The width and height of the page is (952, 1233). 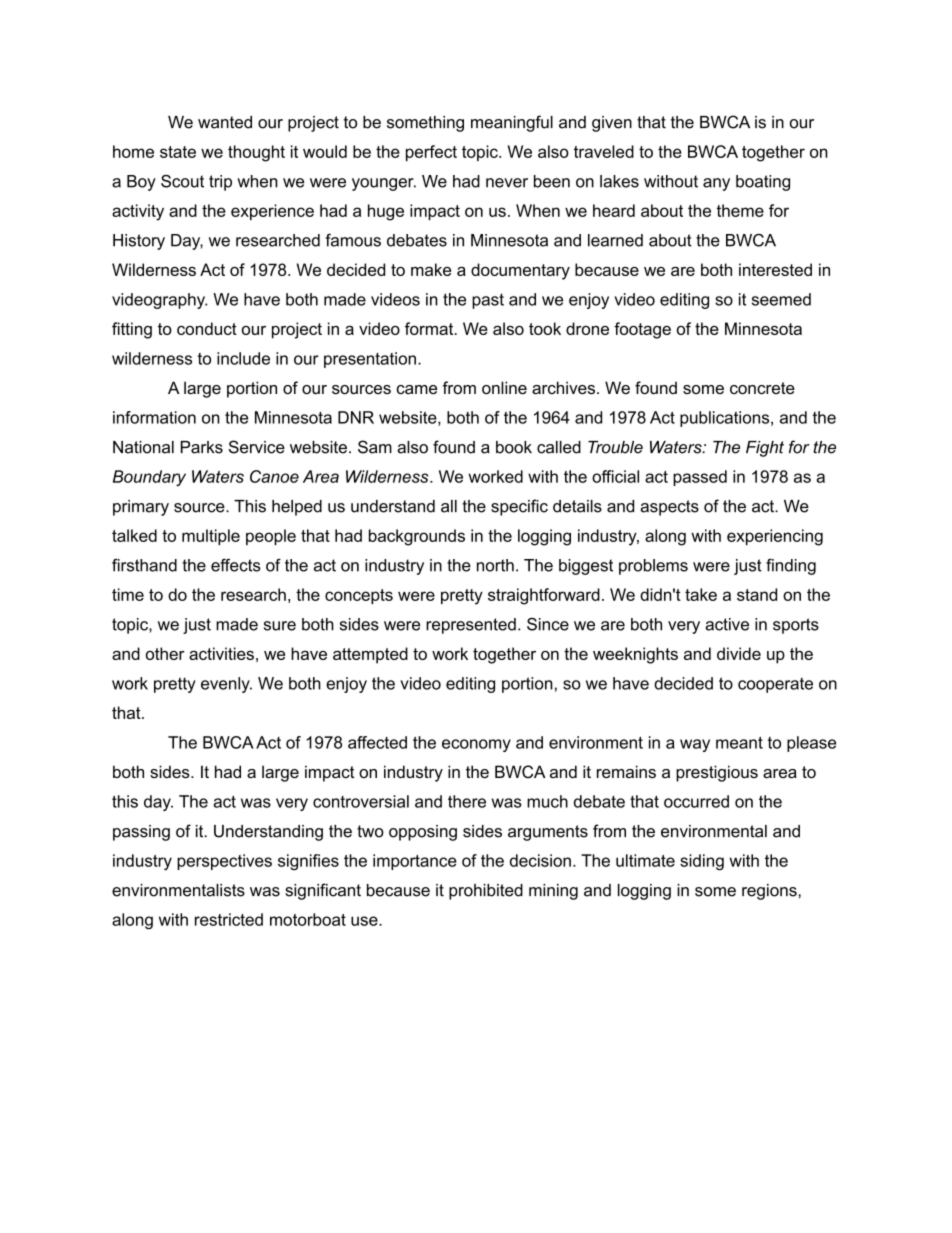 What do you see at coordinates (229, 919) in the page?
I see `restricted` at bounding box center [229, 919].
